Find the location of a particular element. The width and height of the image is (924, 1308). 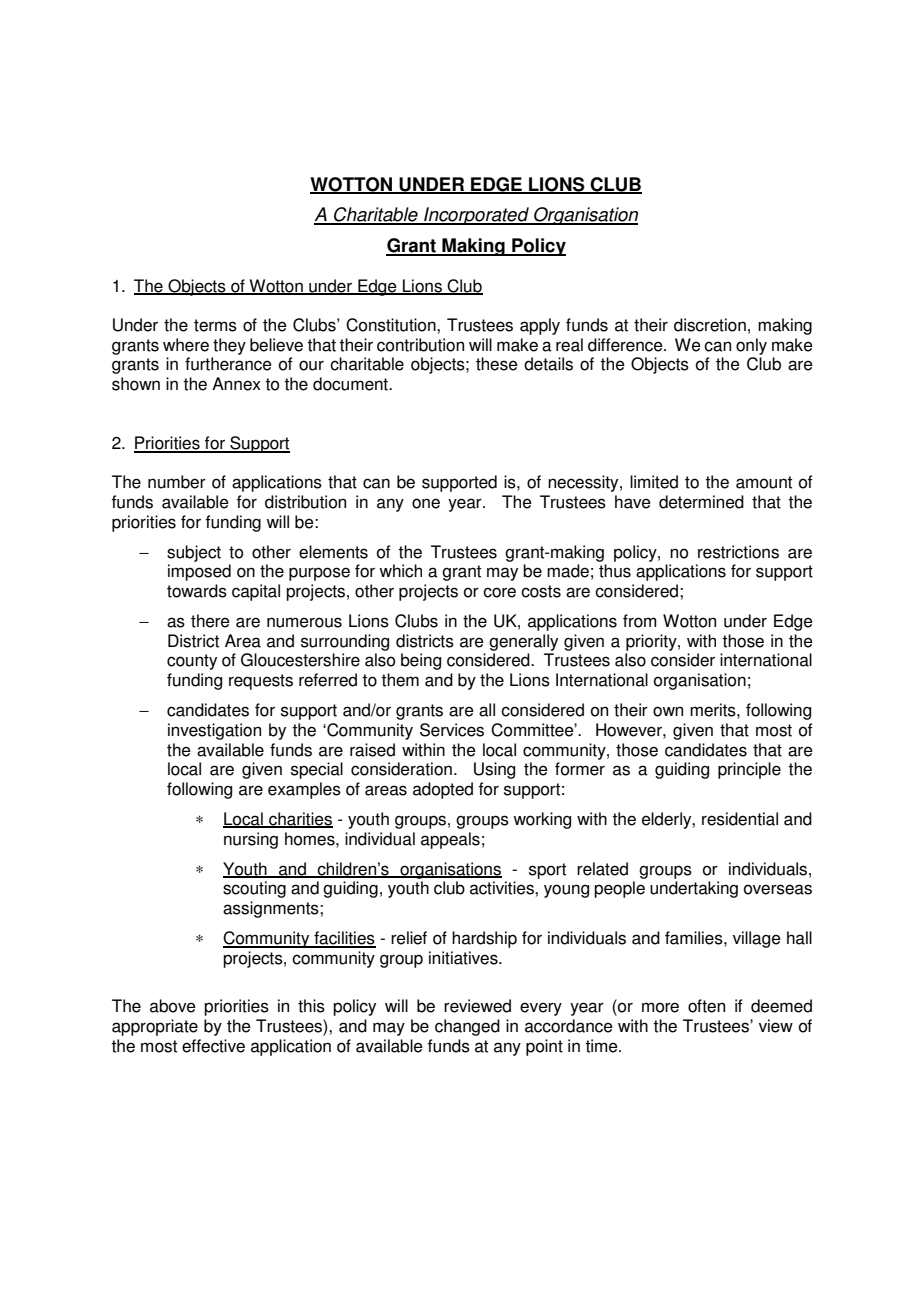

Incorporated is located at coordinates (476, 216).
